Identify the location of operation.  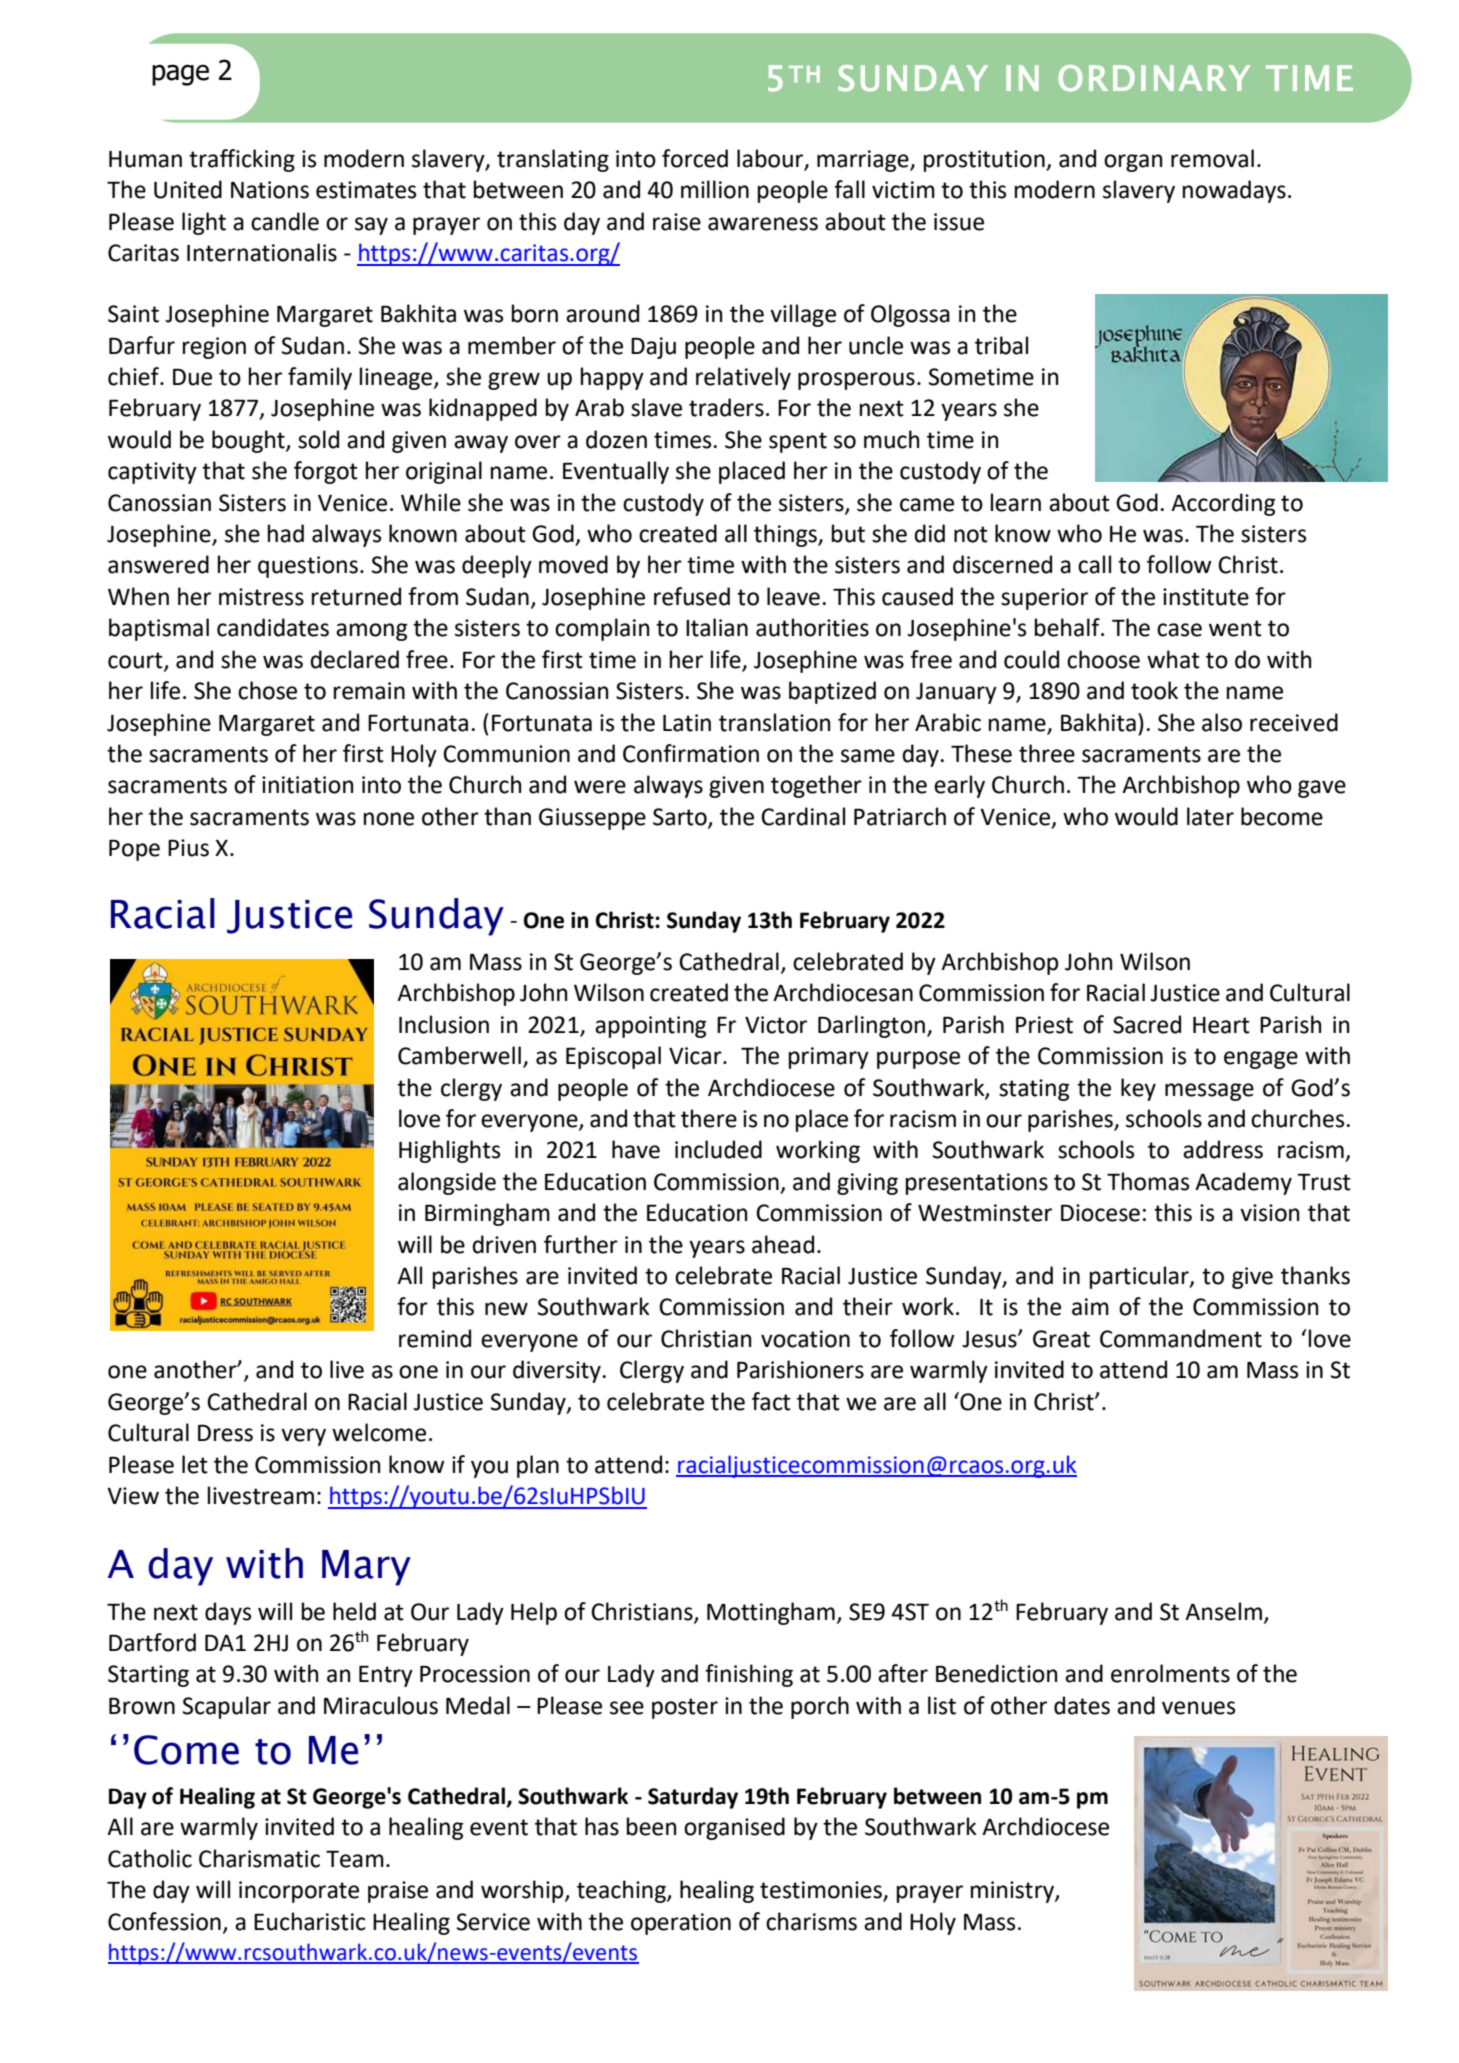
(681, 1924).
